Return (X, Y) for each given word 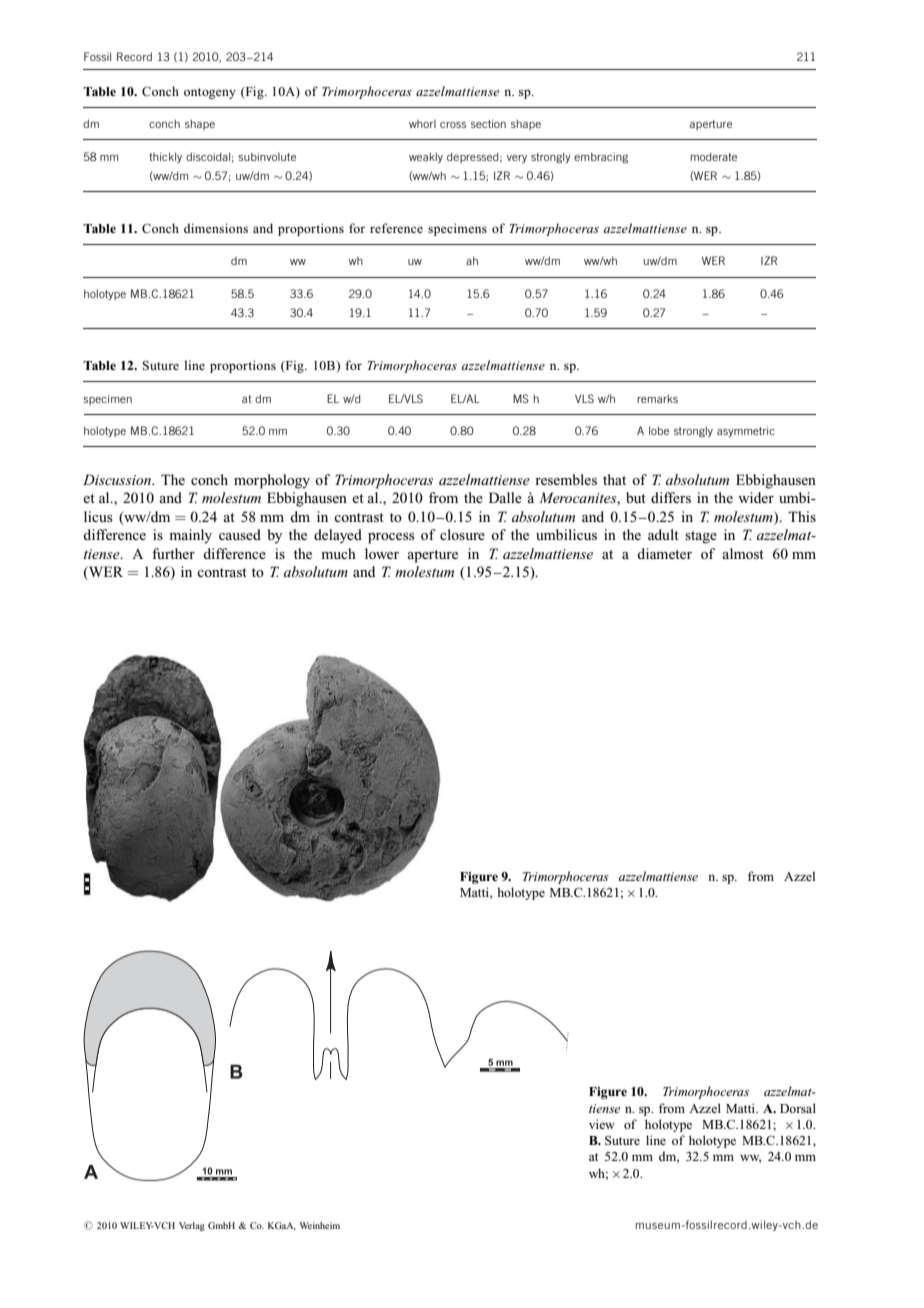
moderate (714, 156)
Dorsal (798, 1108)
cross (453, 125)
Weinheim (320, 1225)
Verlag (192, 1226)
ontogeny (210, 93)
